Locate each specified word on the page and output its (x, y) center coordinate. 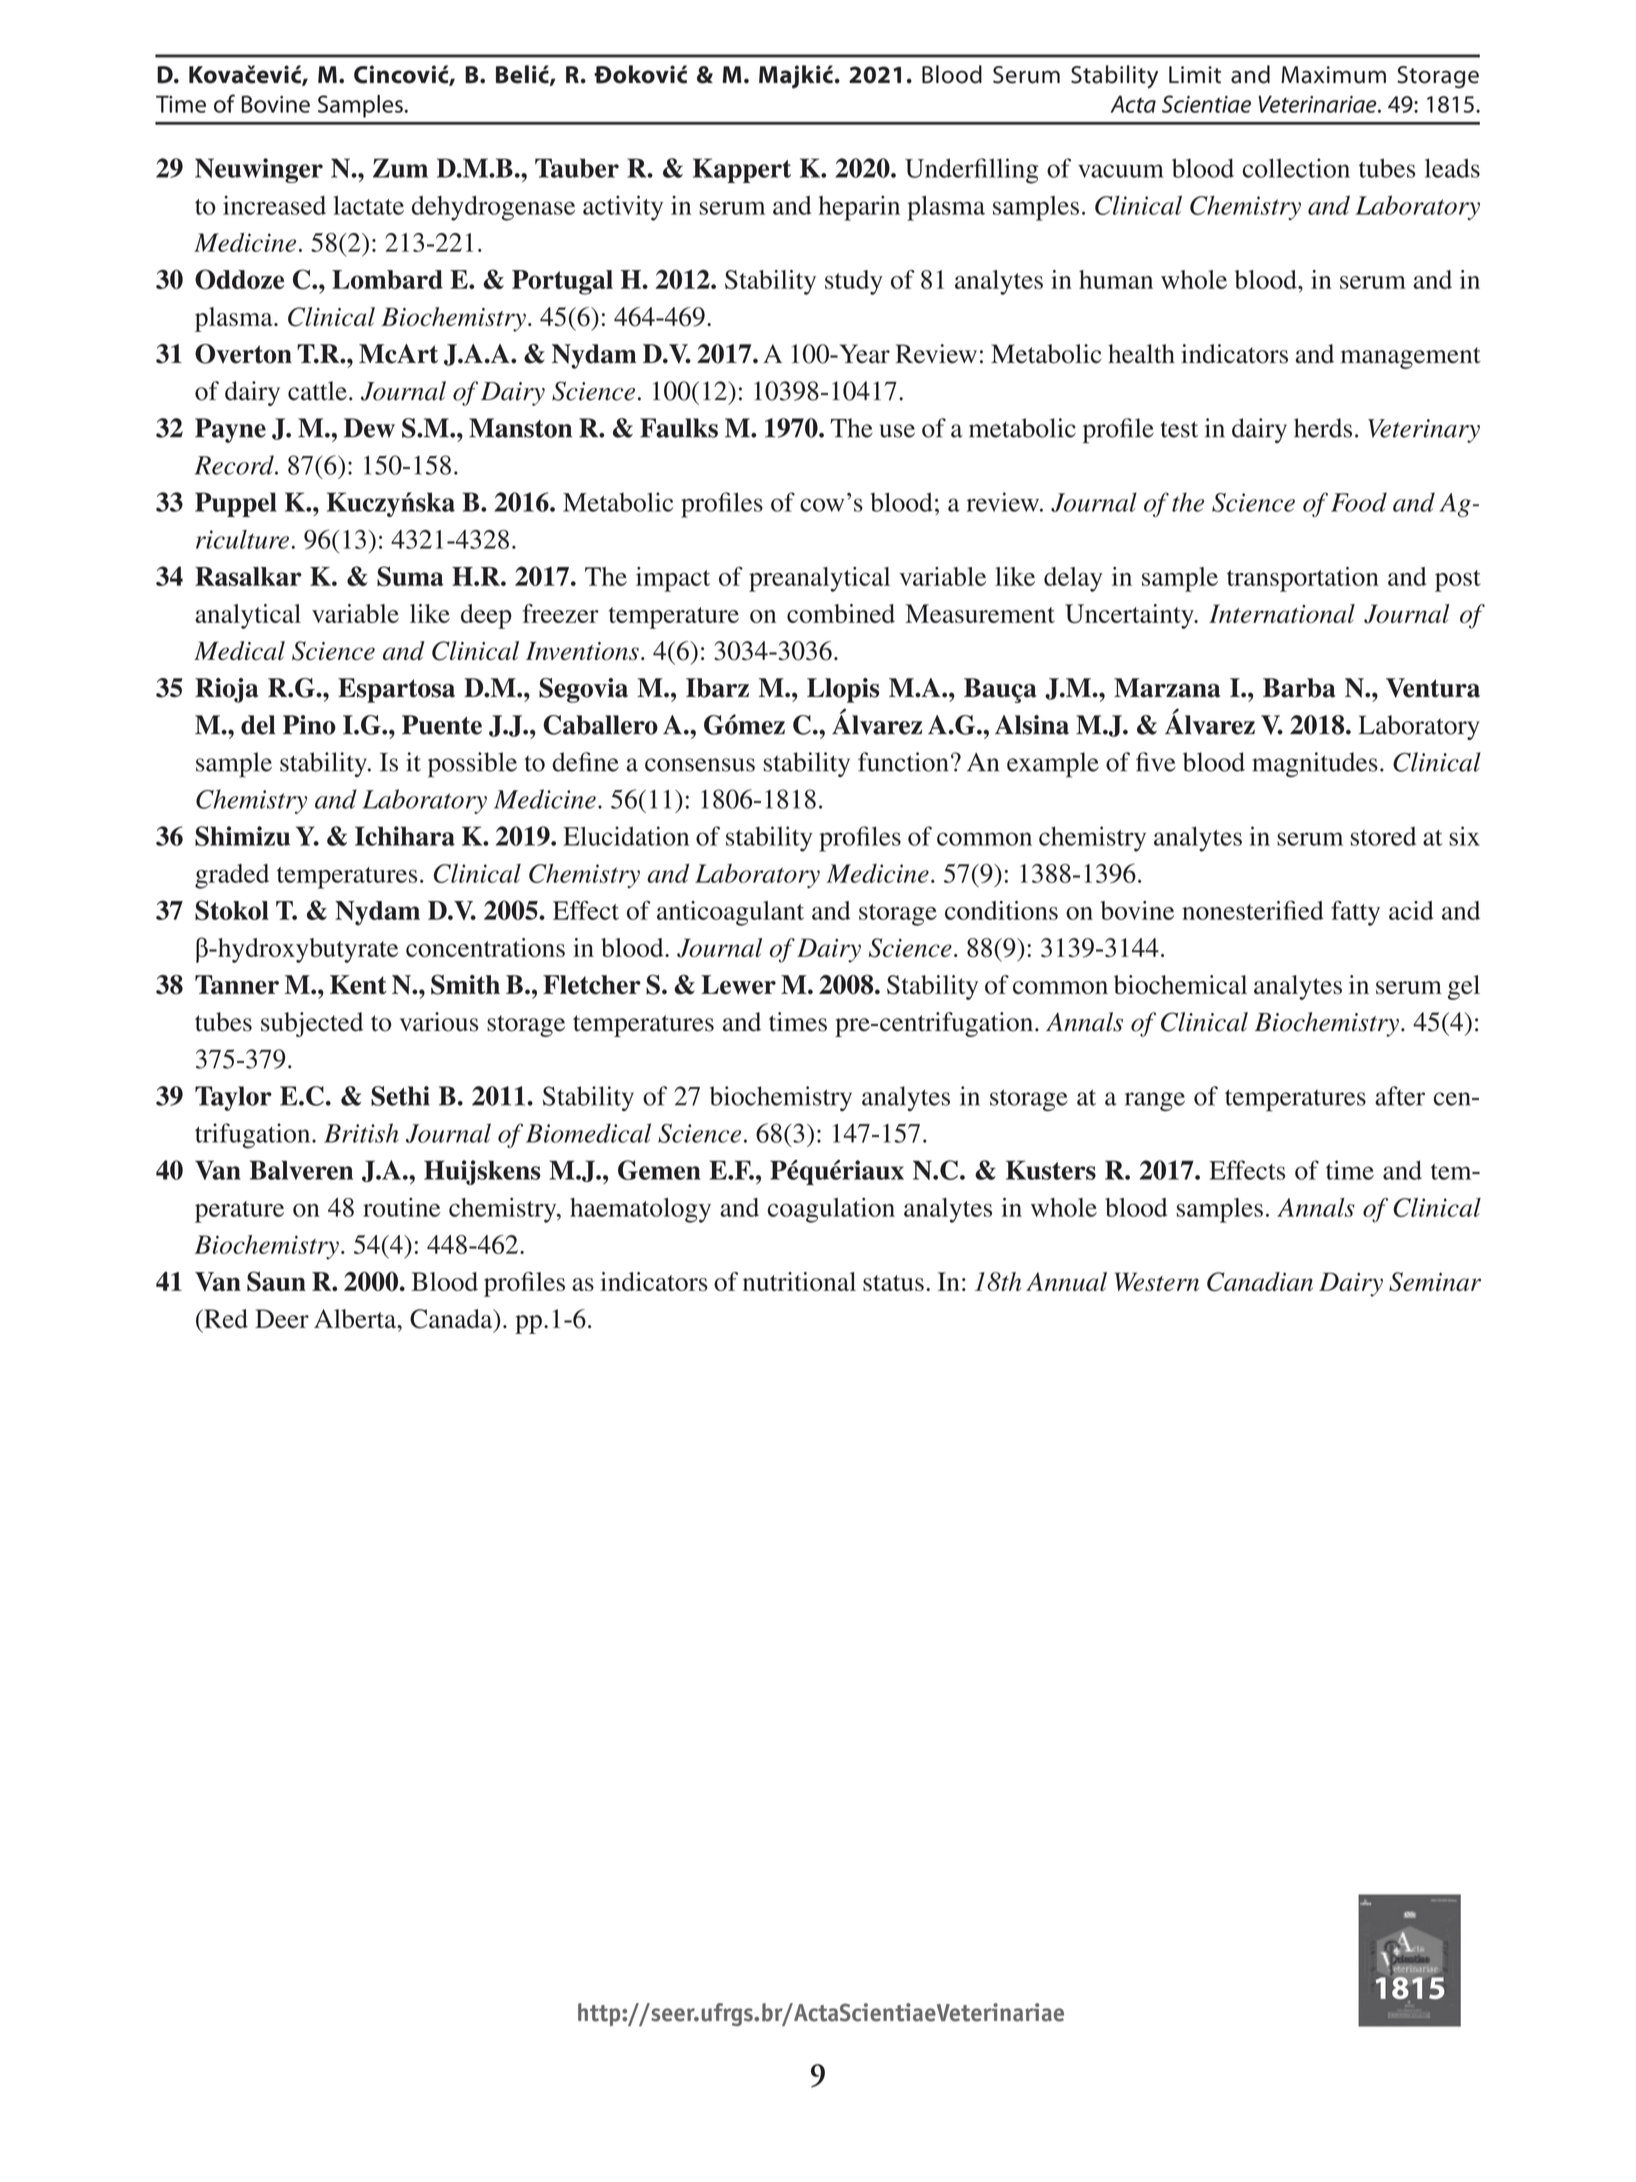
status (893, 1283)
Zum (400, 168)
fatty (1355, 913)
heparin (859, 208)
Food (1359, 502)
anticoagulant (730, 913)
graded (232, 876)
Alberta (356, 1319)
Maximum (1333, 75)
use (897, 431)
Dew (369, 428)
